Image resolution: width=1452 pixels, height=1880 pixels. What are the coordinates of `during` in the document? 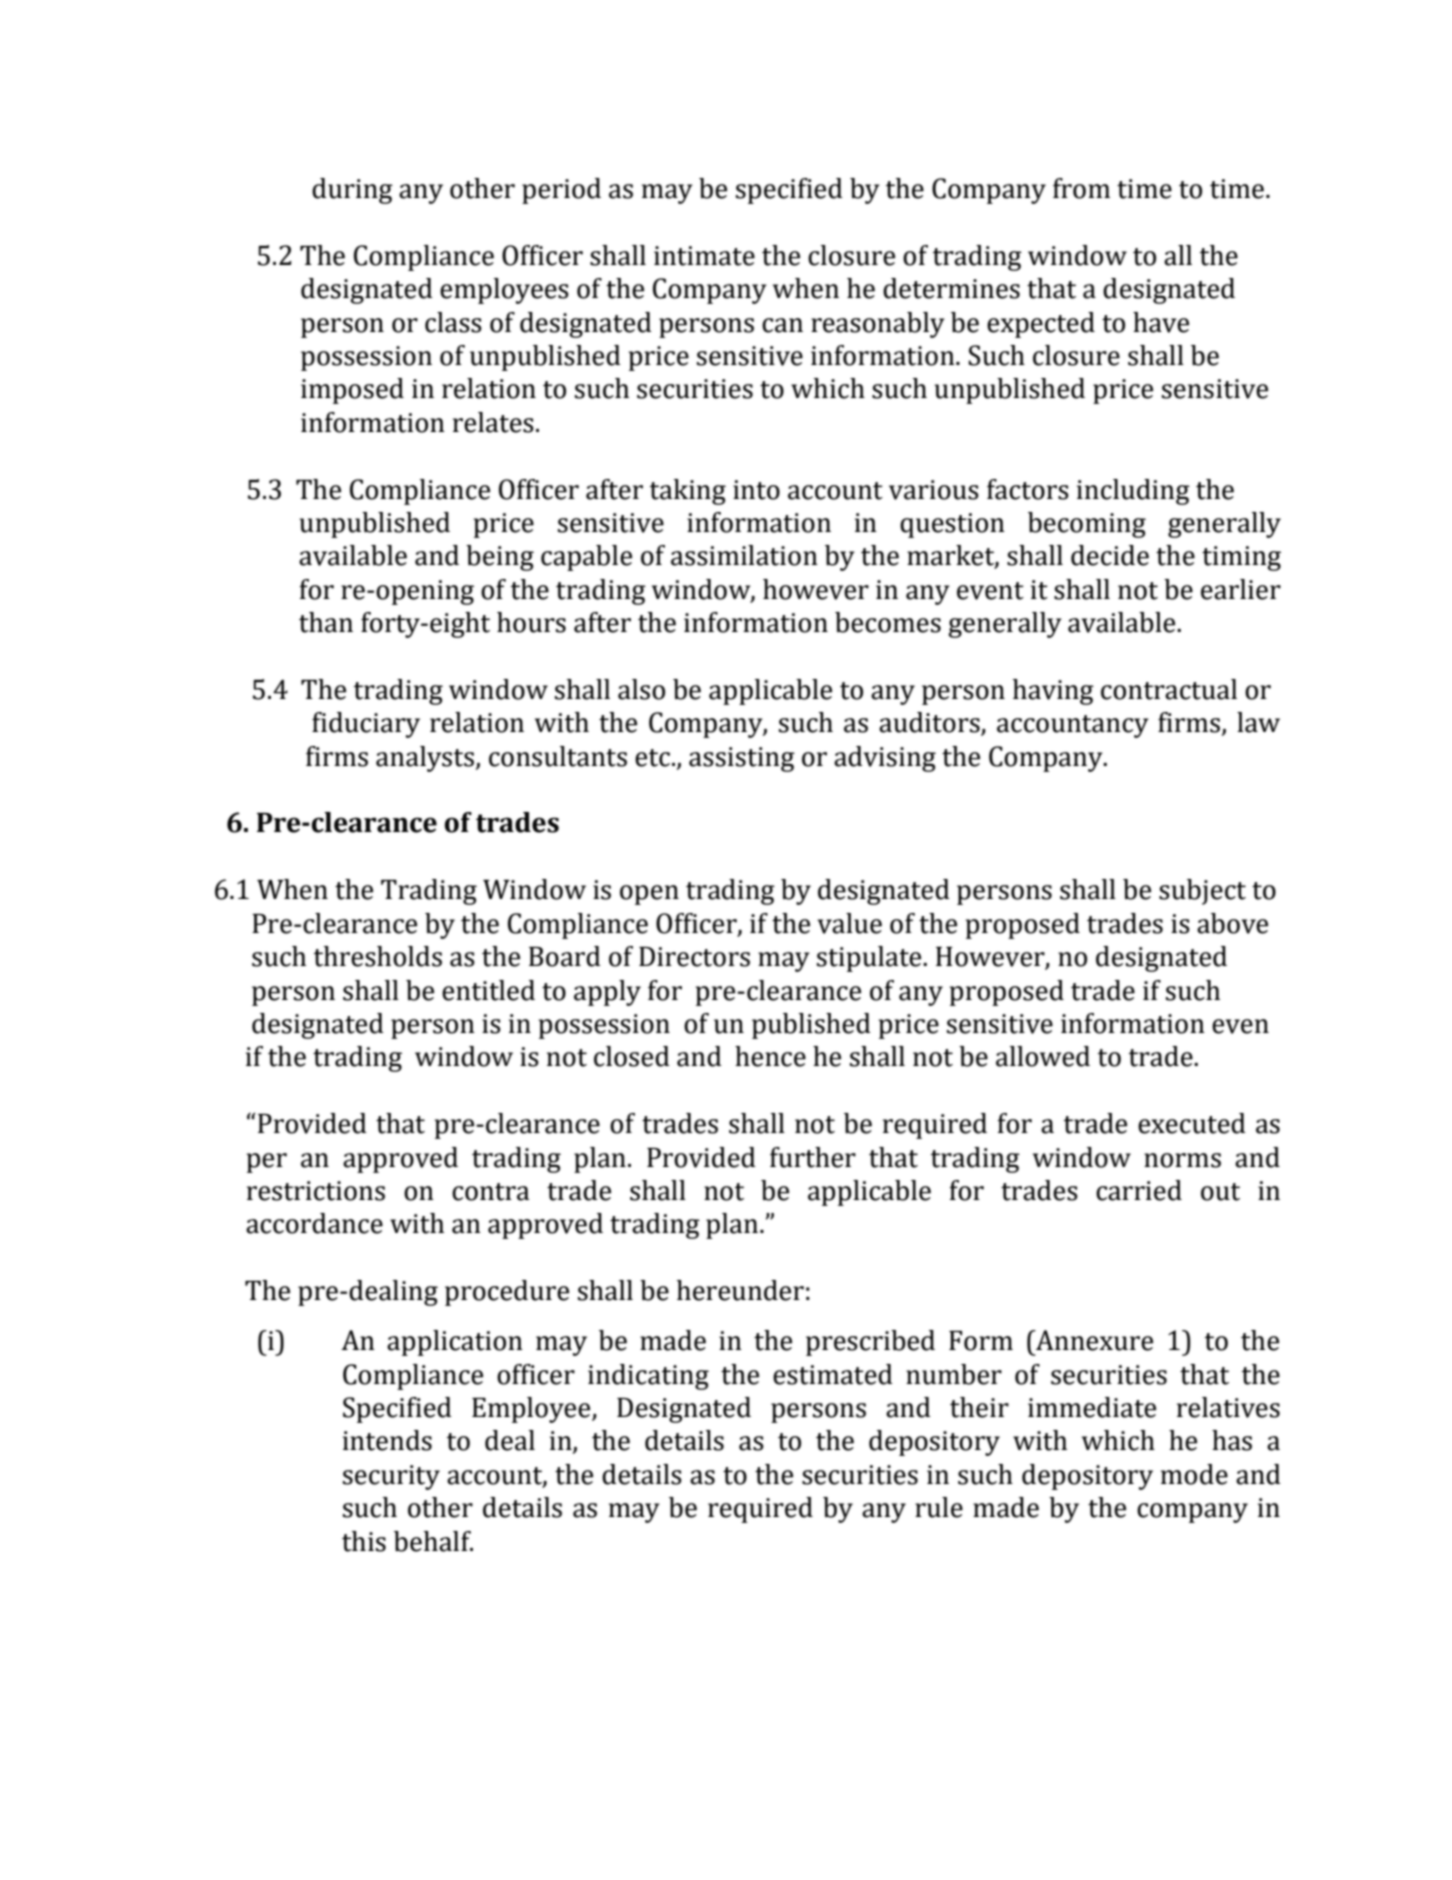 It's located at (352, 191).
